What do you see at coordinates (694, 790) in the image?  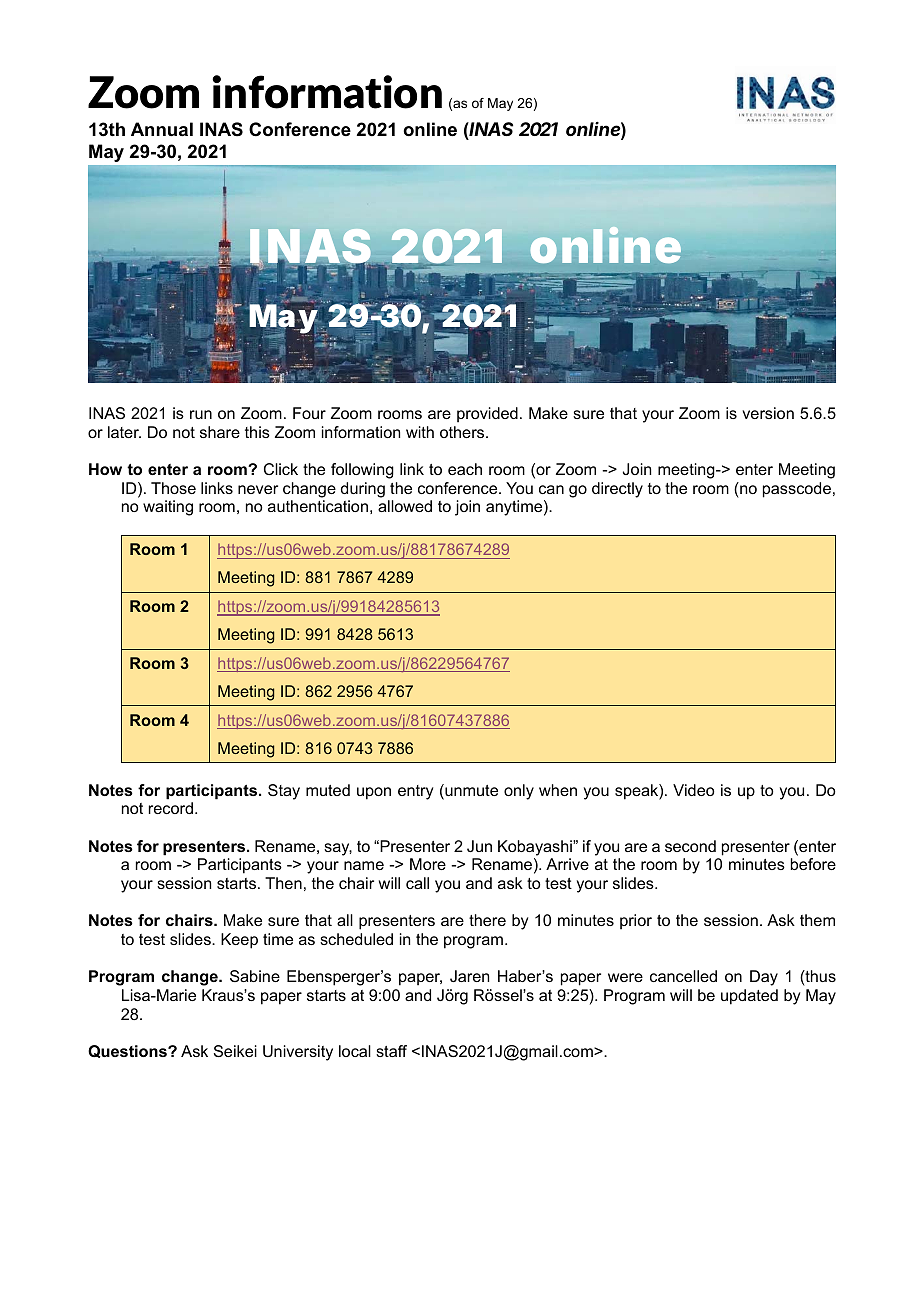 I see `Video` at bounding box center [694, 790].
